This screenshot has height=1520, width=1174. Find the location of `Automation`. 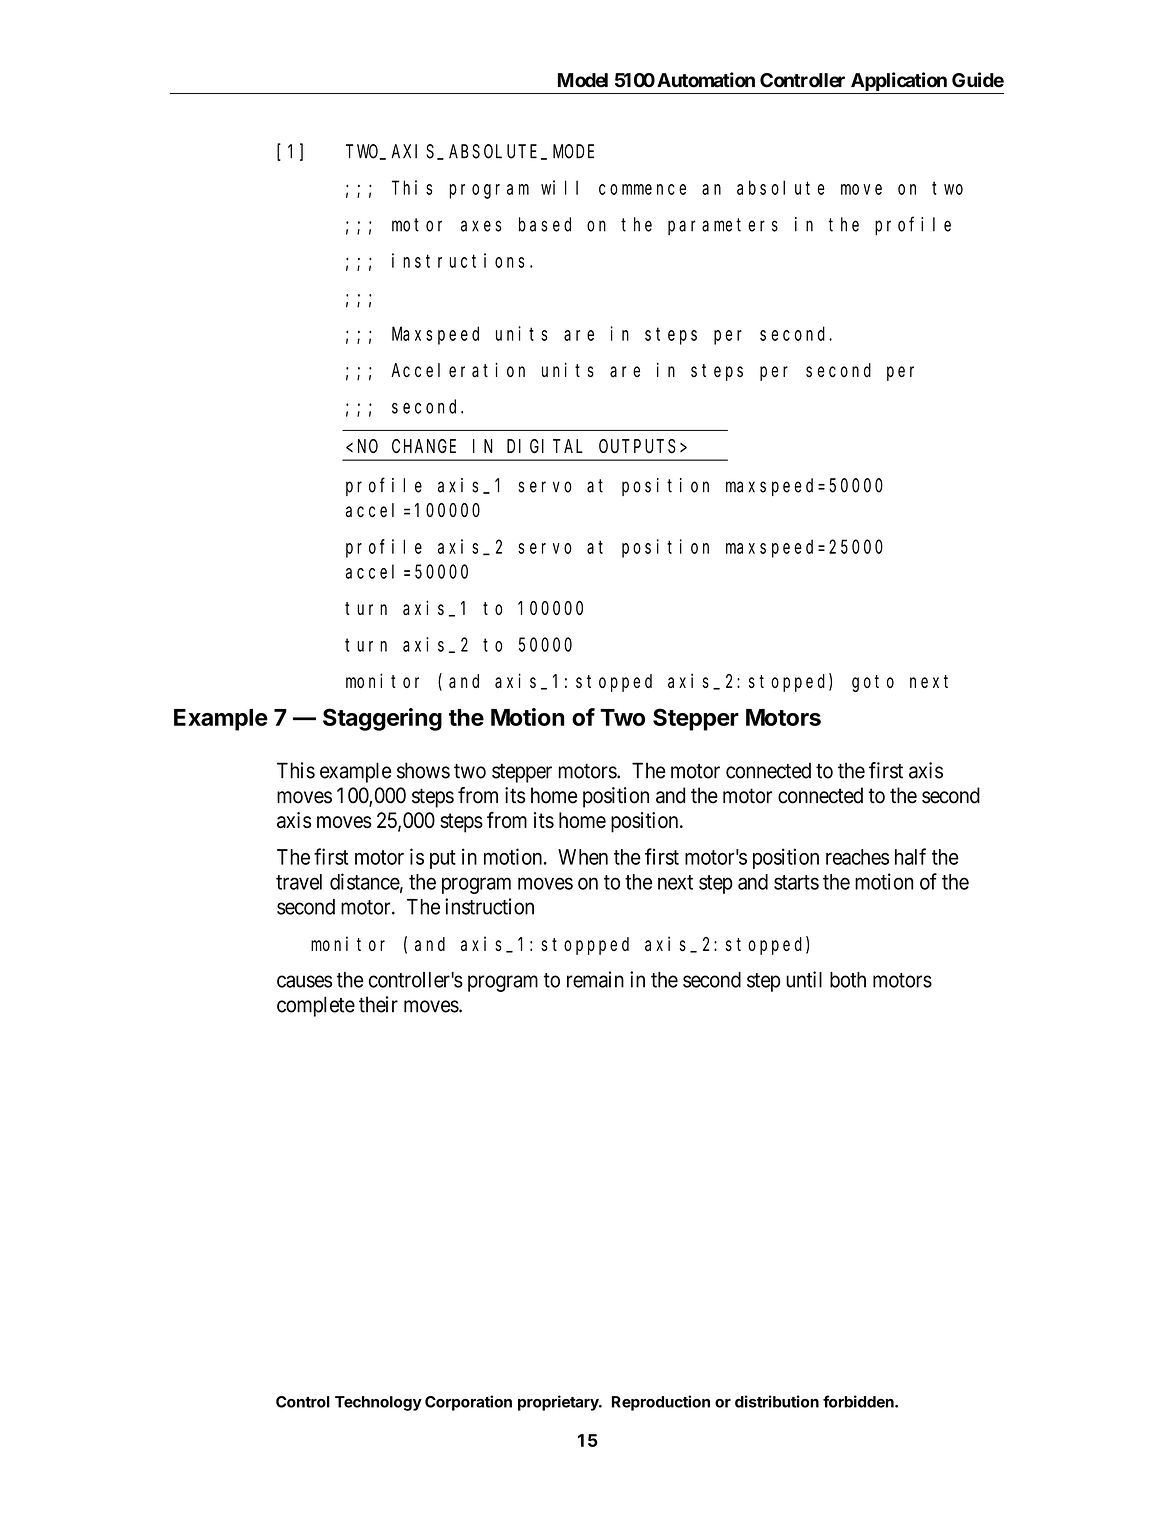

Automation is located at coordinates (706, 80).
